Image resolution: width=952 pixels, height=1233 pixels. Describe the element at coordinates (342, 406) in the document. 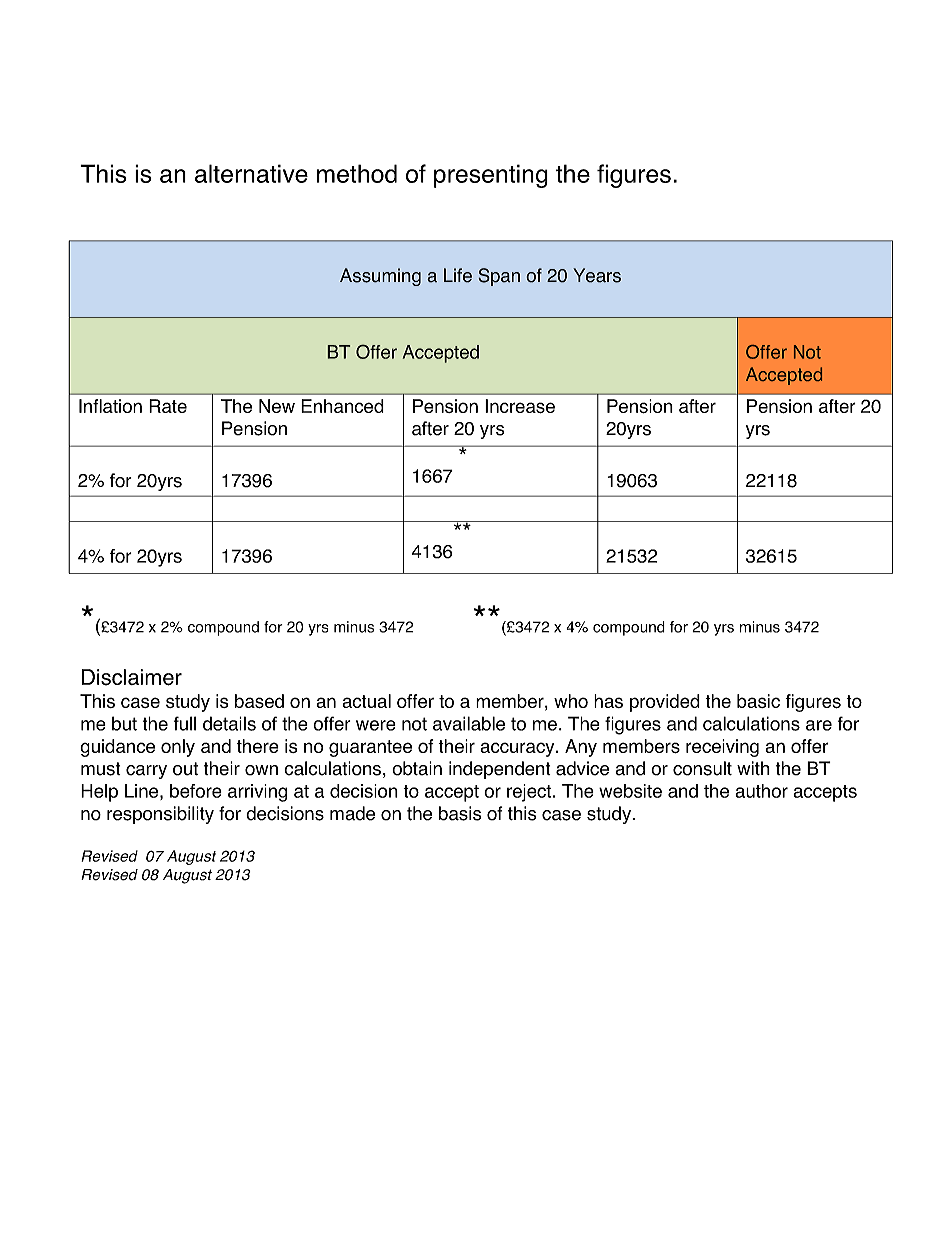

I see `Enhanced` at that location.
